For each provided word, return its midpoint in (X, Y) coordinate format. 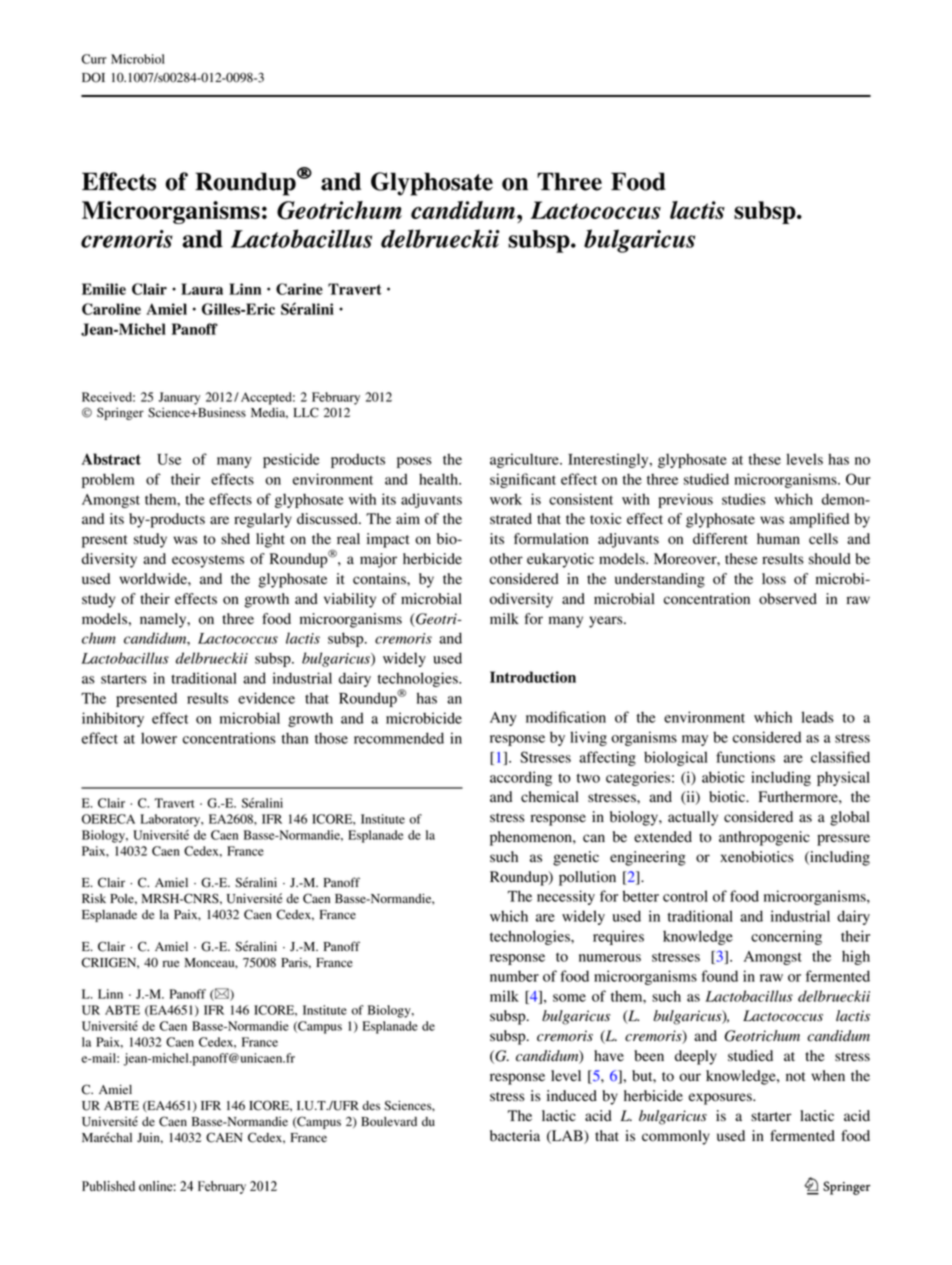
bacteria (515, 1136)
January (179, 398)
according (521, 778)
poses (414, 462)
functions (745, 757)
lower (159, 738)
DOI (93, 77)
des (371, 1106)
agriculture (525, 460)
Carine (299, 289)
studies (744, 499)
